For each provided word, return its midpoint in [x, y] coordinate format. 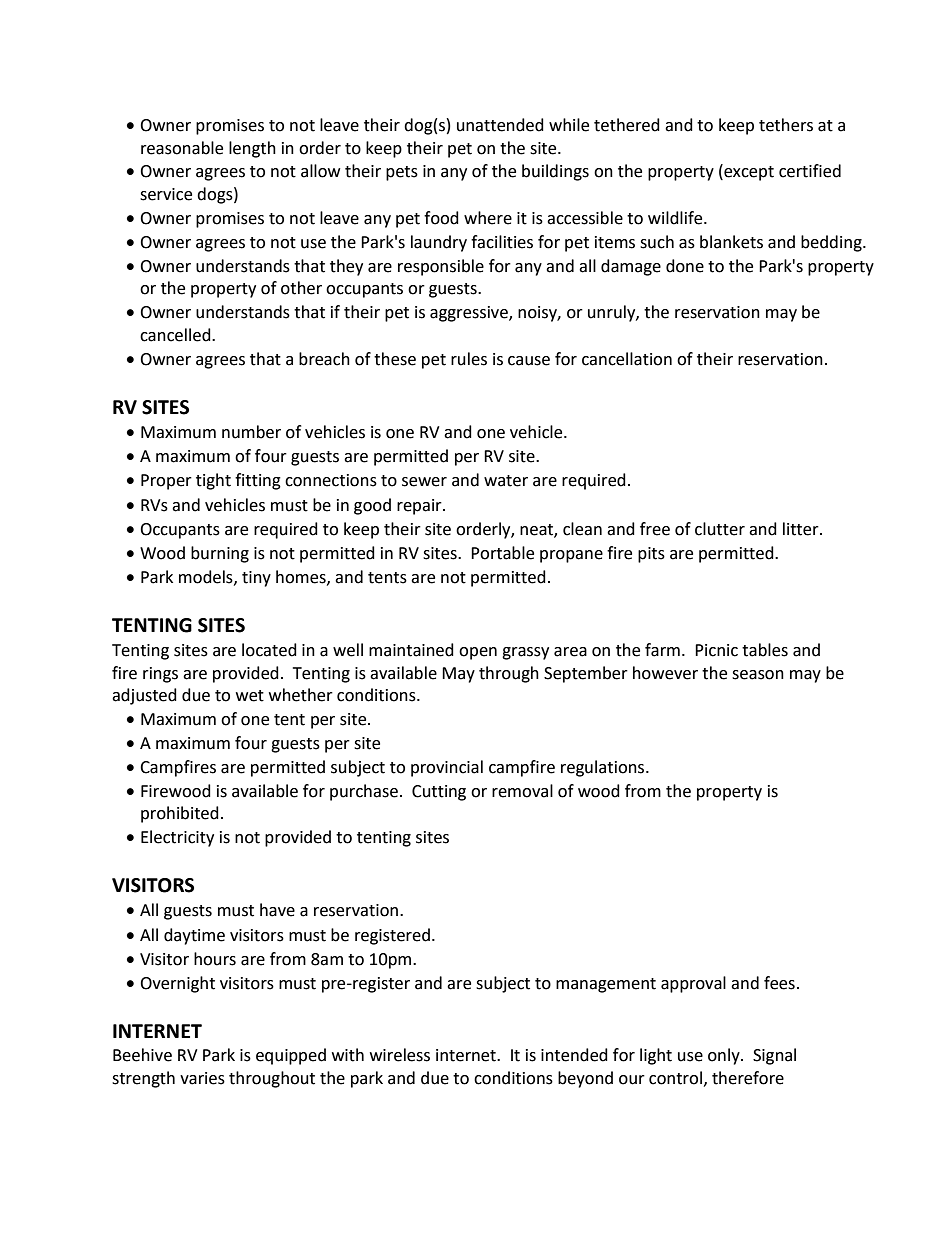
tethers [786, 125]
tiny [256, 579]
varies [202, 1078]
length [252, 149]
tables [765, 650]
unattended [500, 125]
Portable [502, 553]
